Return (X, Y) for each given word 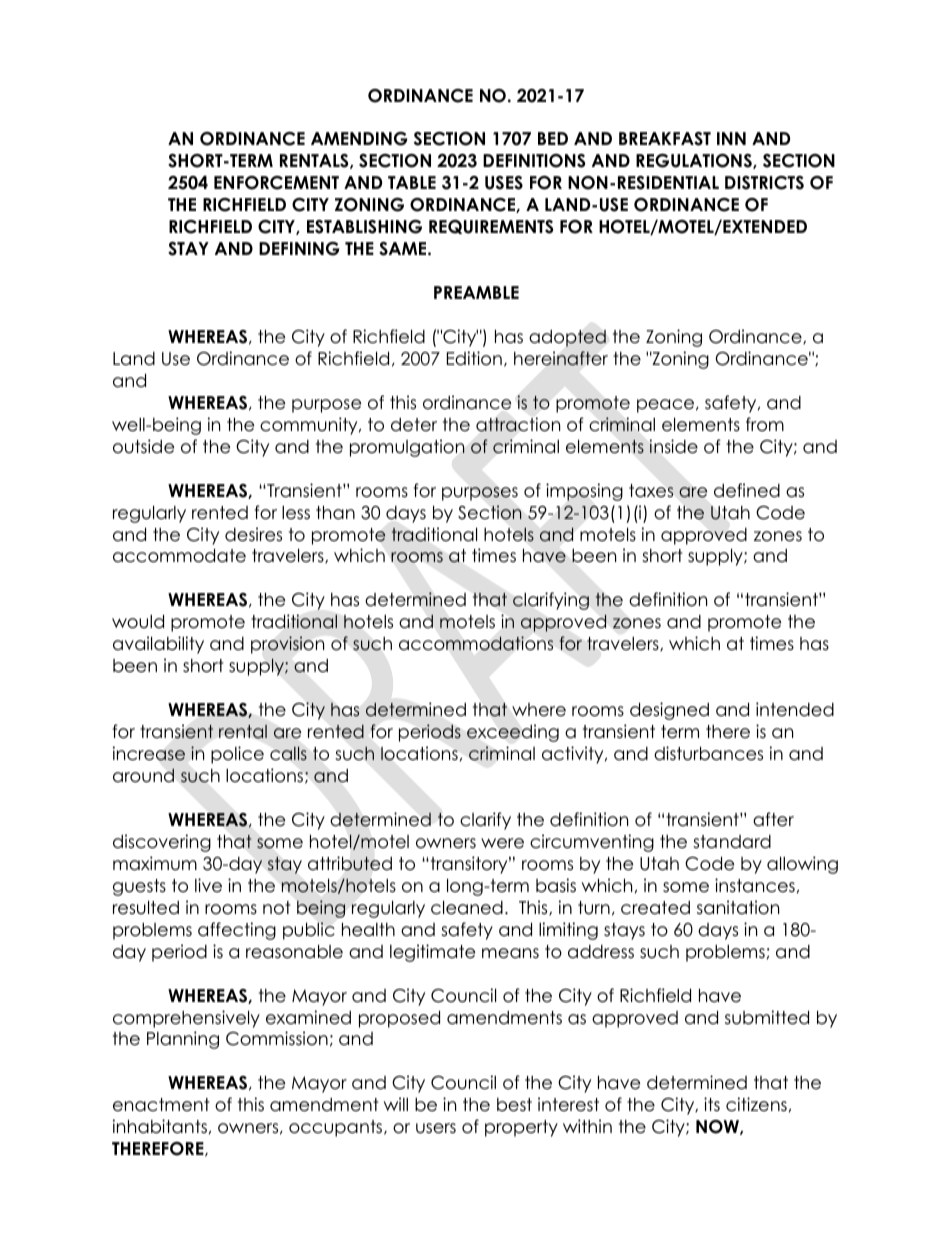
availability (158, 645)
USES (504, 183)
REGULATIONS (695, 161)
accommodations (476, 643)
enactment (161, 1105)
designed (669, 711)
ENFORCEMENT (276, 183)
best (514, 1105)
